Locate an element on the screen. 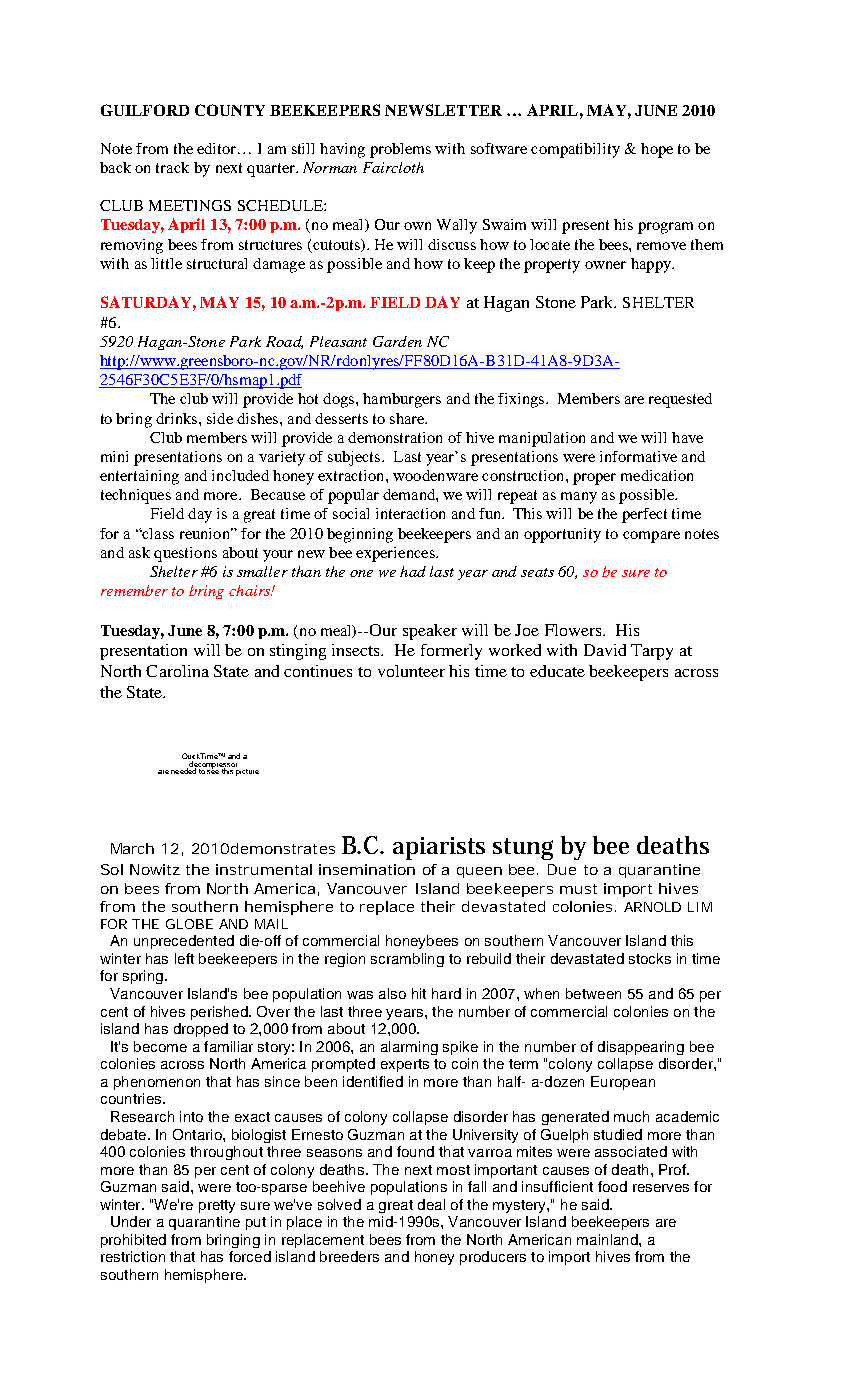  Carolina is located at coordinates (177, 671).
